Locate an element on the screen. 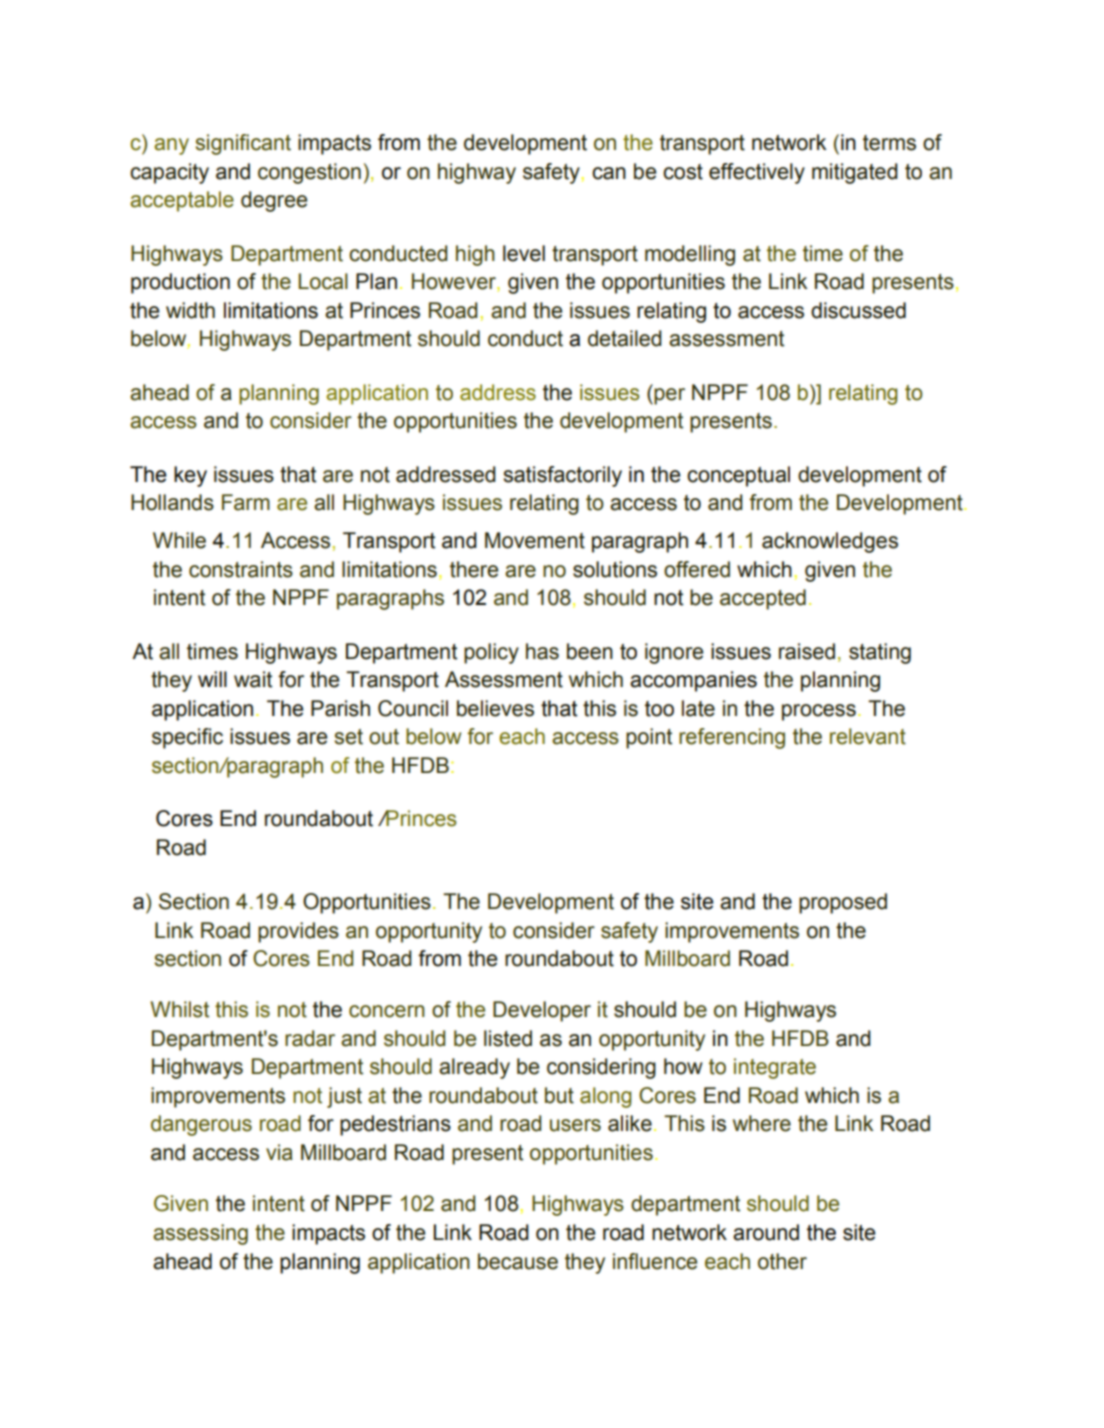 The height and width of the screenshot is (1428, 1104). level is located at coordinates (524, 253).
